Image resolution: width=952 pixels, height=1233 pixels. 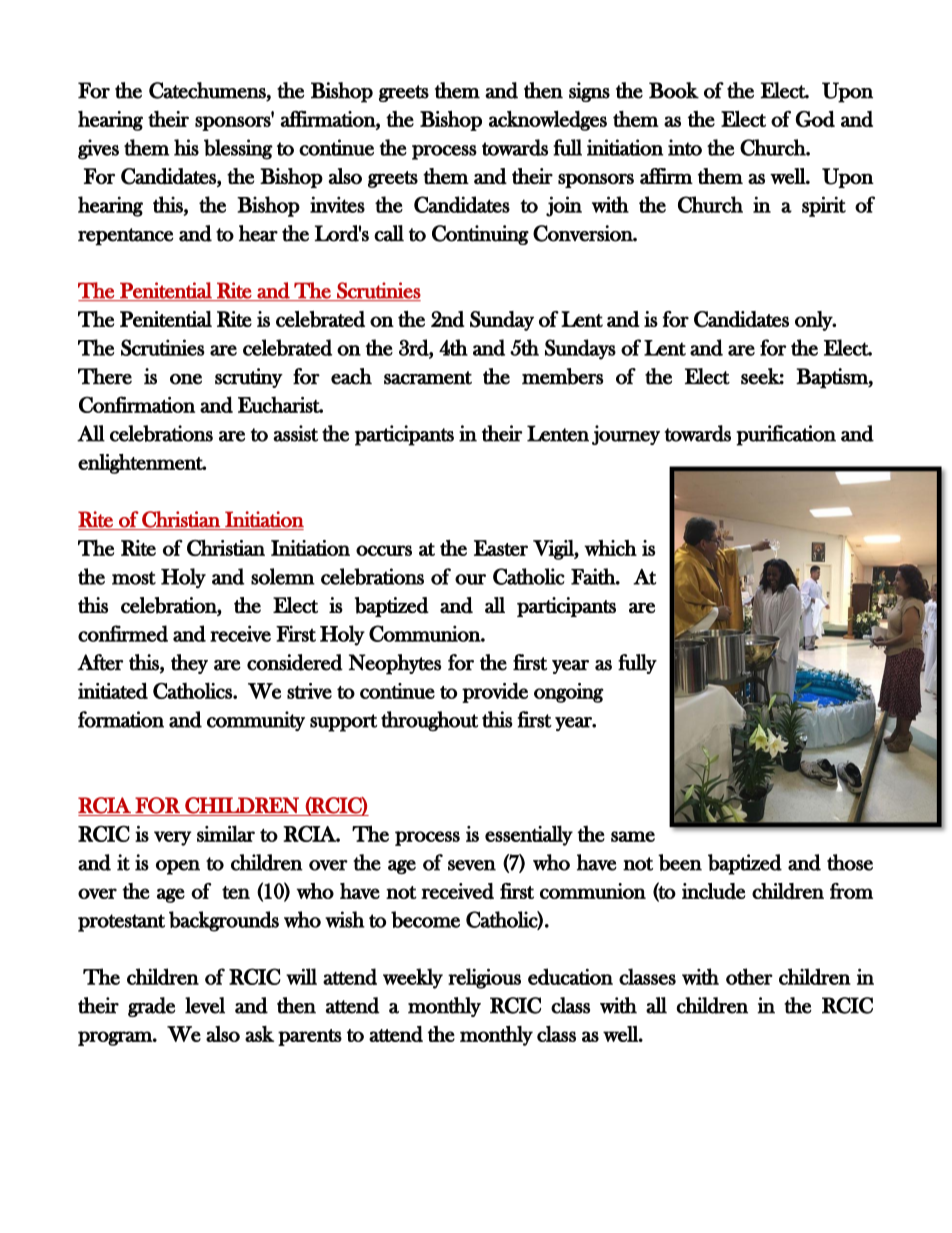 What do you see at coordinates (134, 578) in the screenshot?
I see `most` at bounding box center [134, 578].
